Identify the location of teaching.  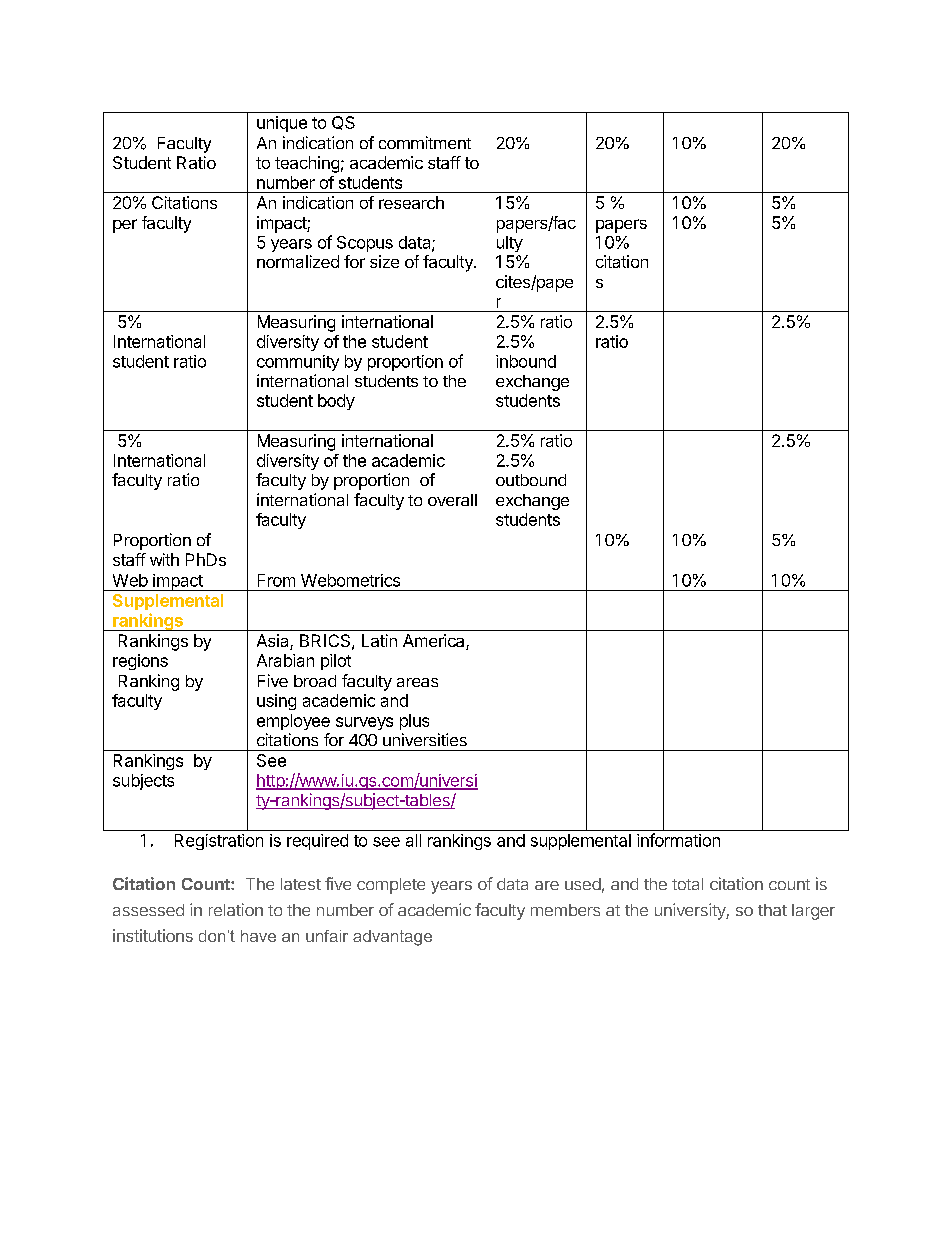
(307, 164).
